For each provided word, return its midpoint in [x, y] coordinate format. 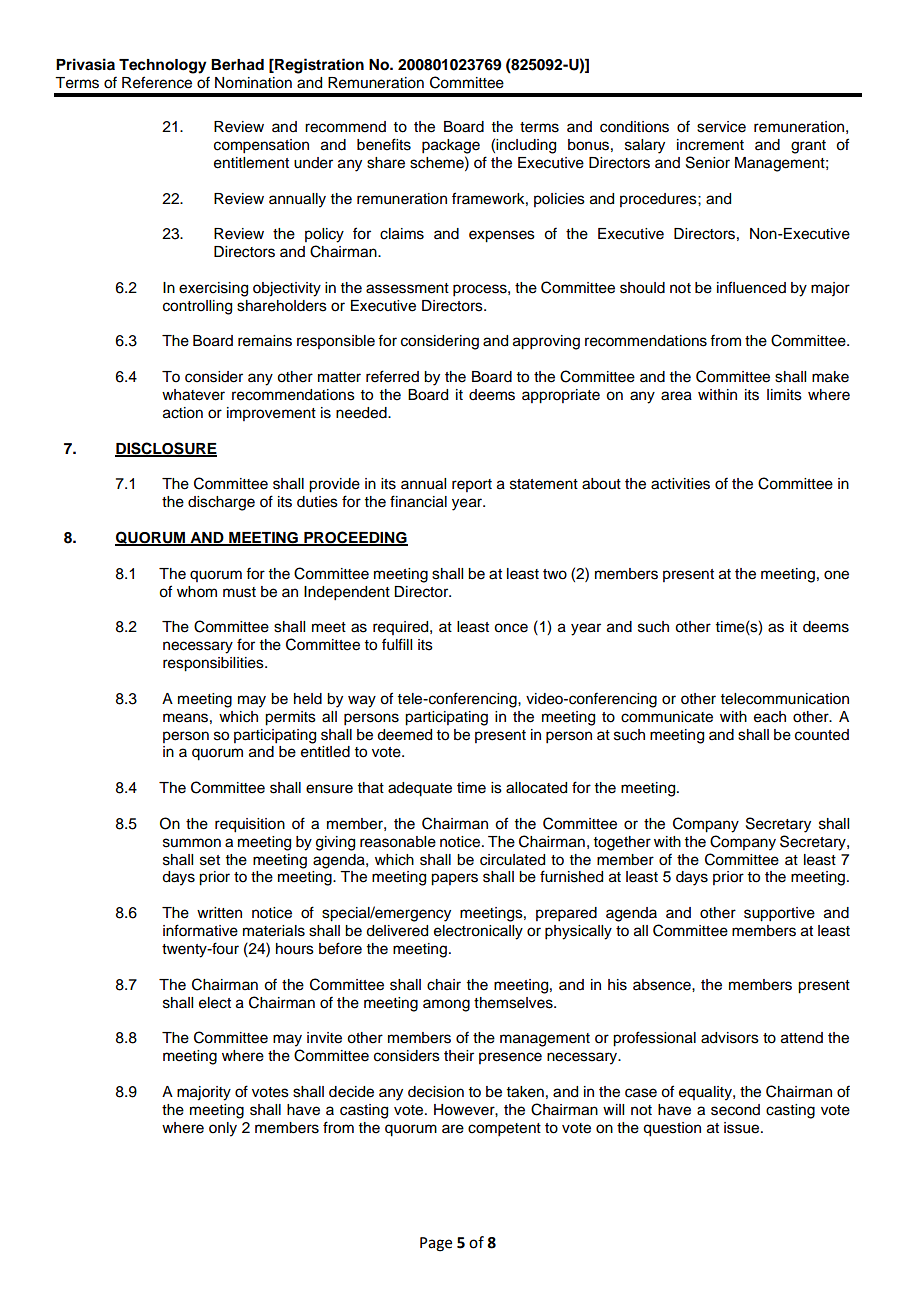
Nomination [253, 83]
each [770, 717]
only [223, 1129]
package [451, 146]
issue [743, 1128]
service [721, 127]
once [511, 628]
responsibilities [214, 664]
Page [436, 1244]
